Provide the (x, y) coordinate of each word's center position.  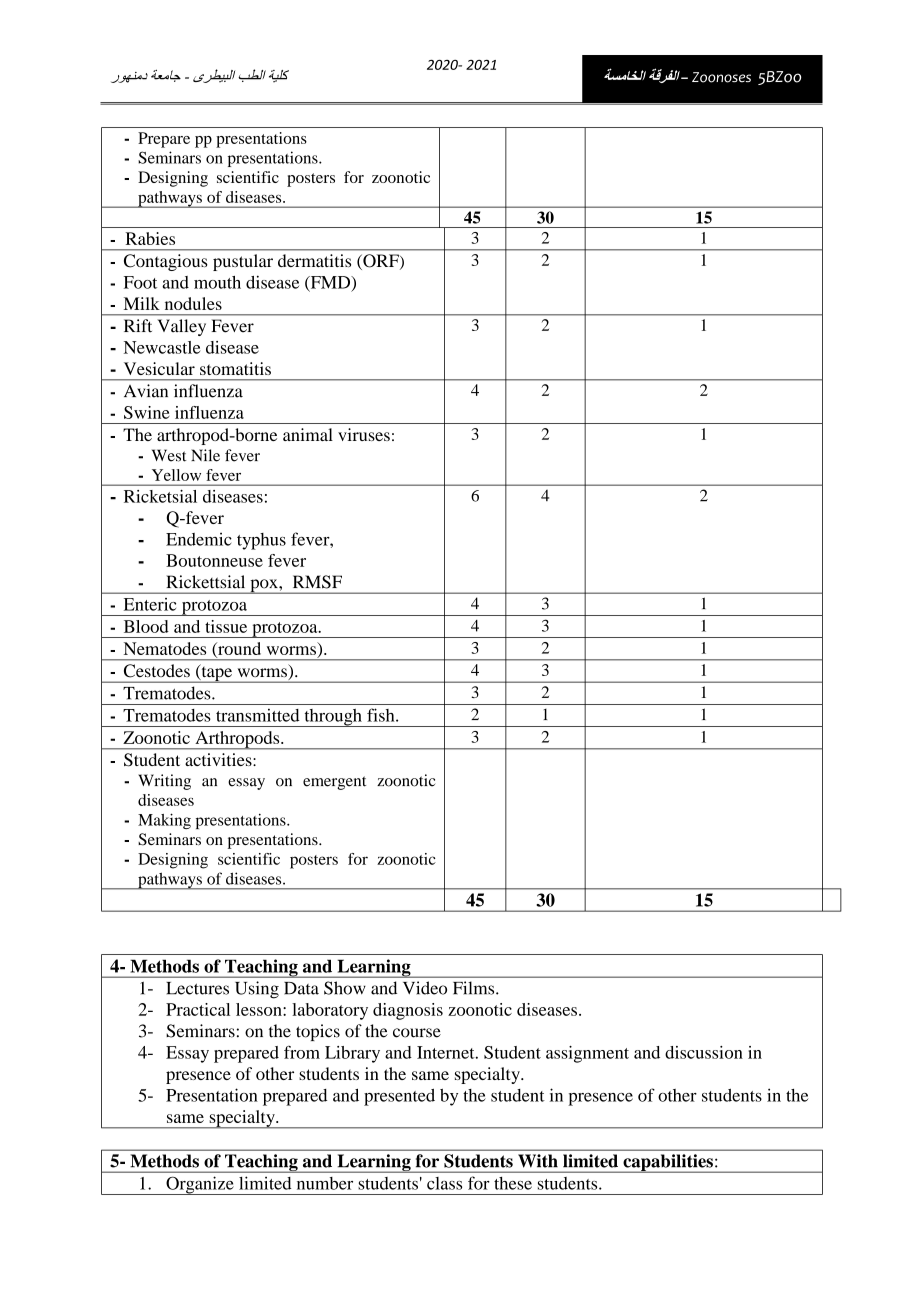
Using (257, 990)
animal (308, 434)
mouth (217, 282)
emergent (334, 783)
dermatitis (314, 260)
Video (425, 988)
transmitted (257, 715)
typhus (261, 541)
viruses (364, 434)
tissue (226, 626)
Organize (200, 1185)
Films (475, 988)
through (333, 718)
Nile (205, 455)
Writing (164, 782)
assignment (587, 1054)
